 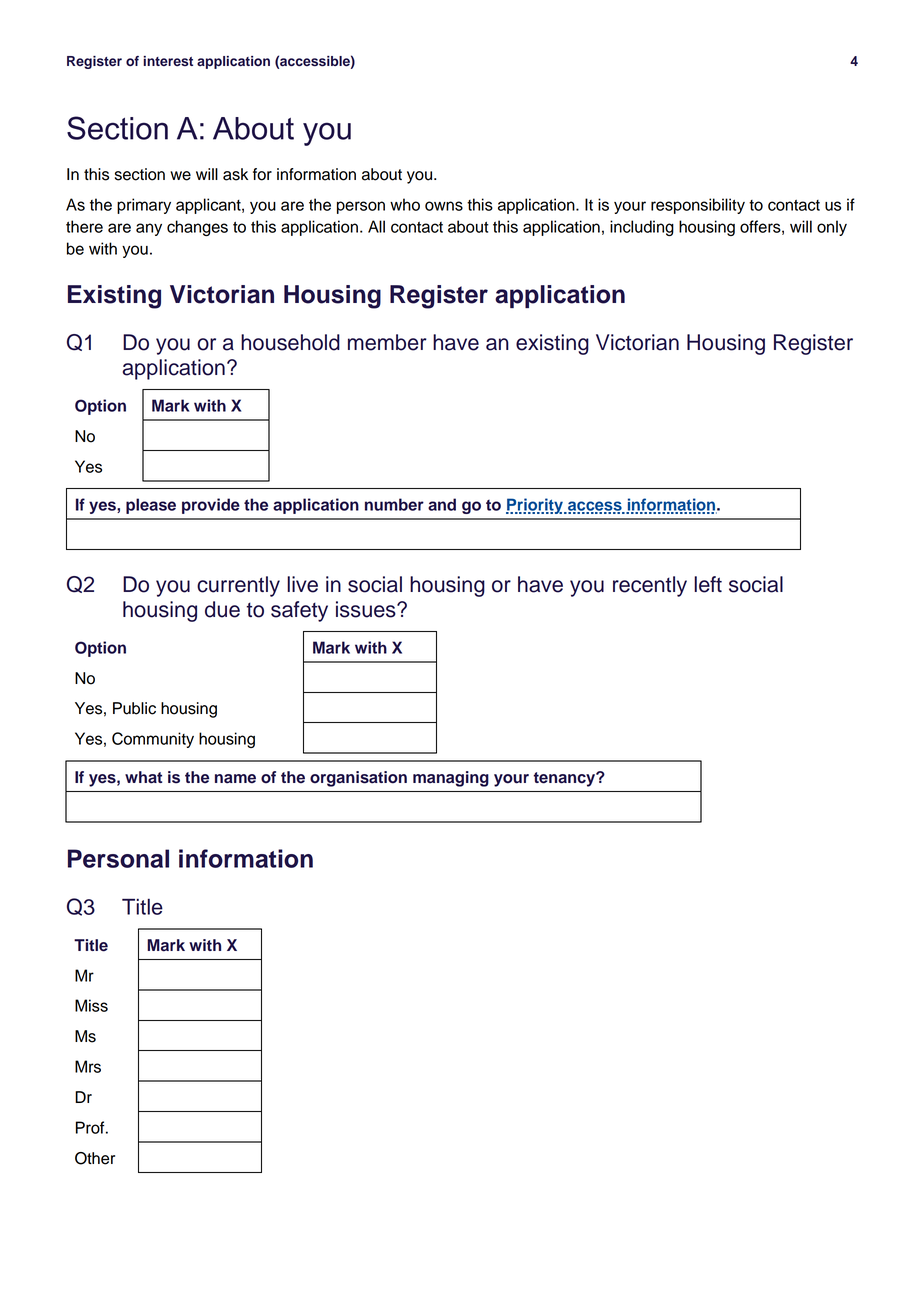 I want to click on Miss, so click(x=91, y=1005).
